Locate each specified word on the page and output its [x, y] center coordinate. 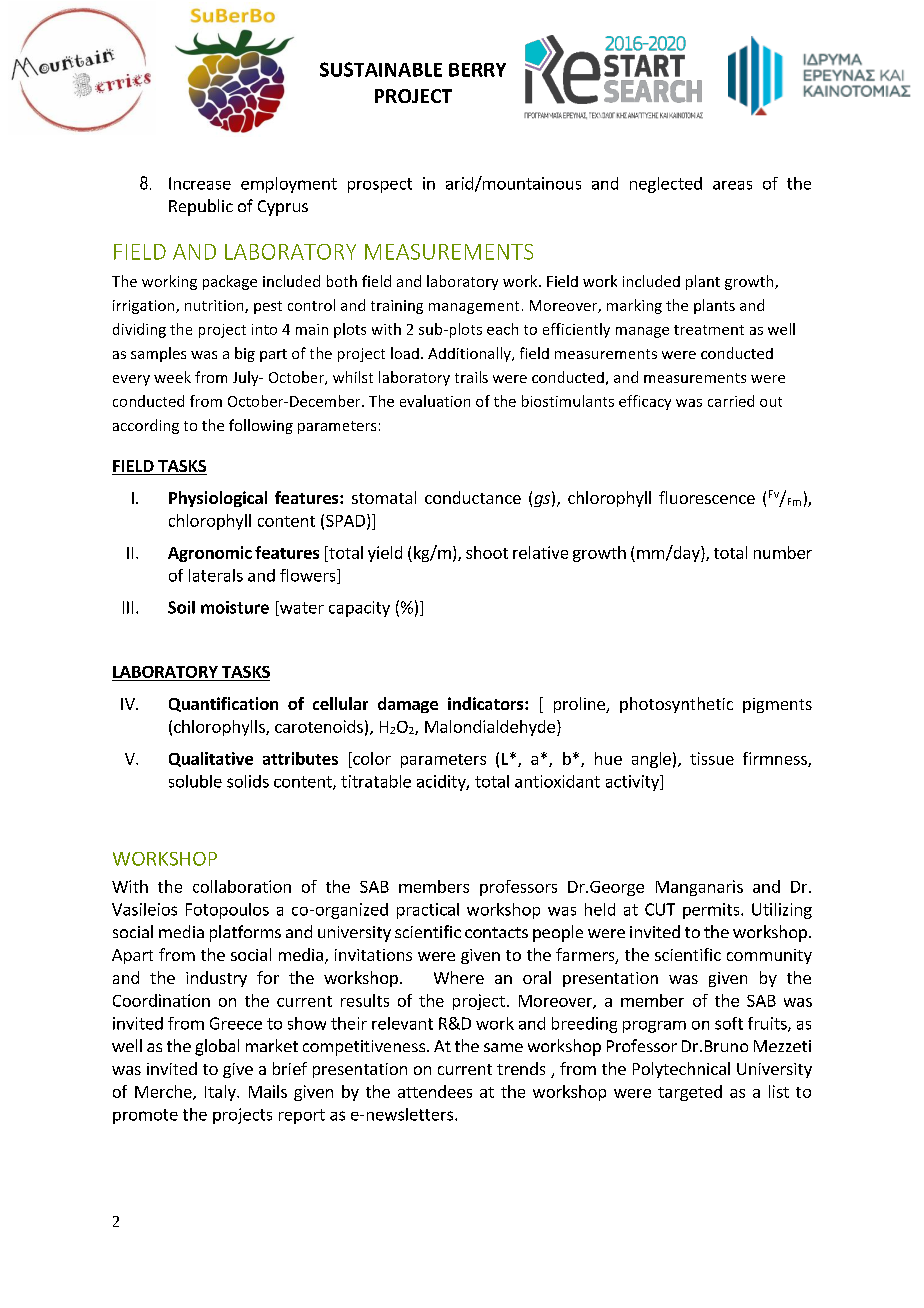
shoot [487, 552]
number [783, 552]
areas [732, 185]
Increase [200, 183]
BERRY [477, 70]
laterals [216, 575]
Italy [221, 1093]
